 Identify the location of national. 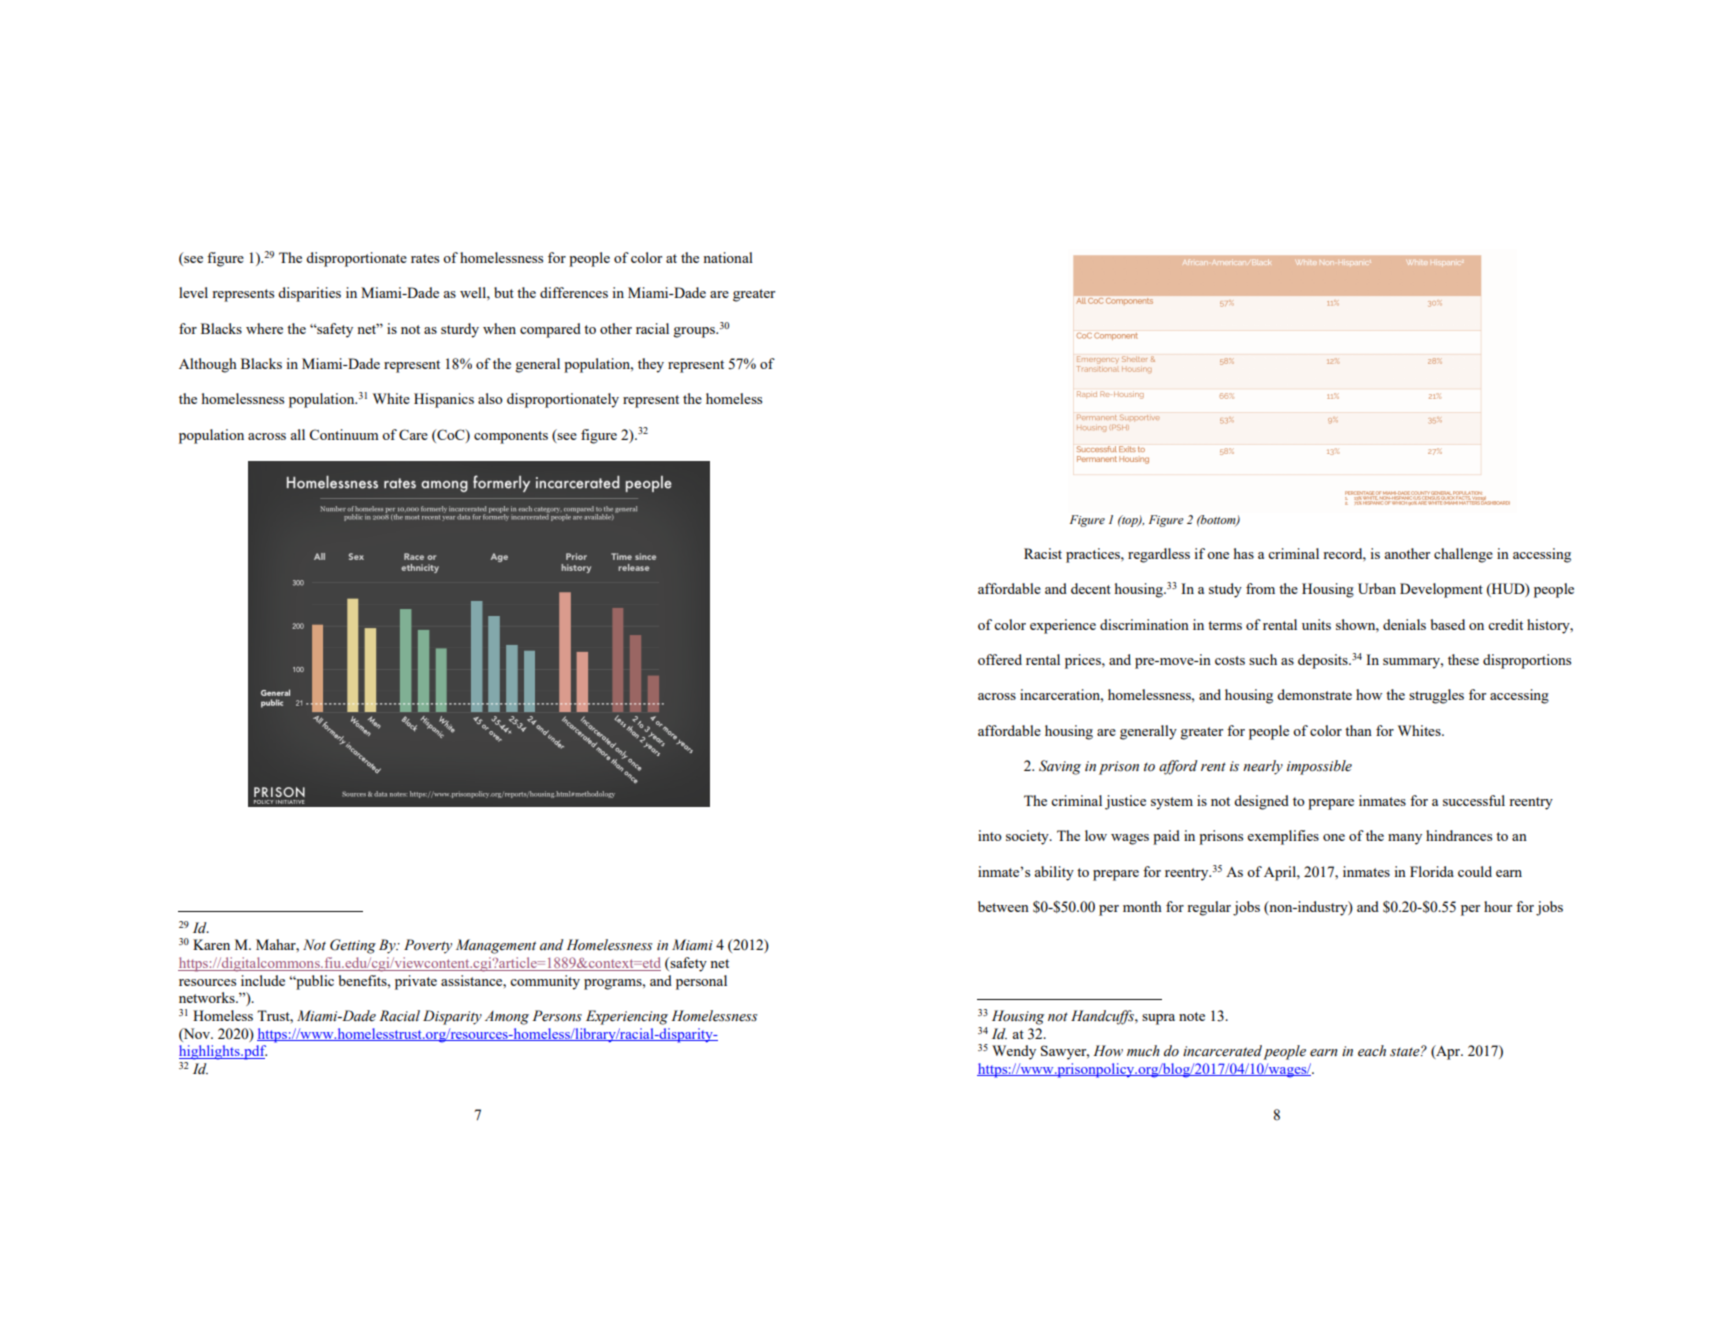
(728, 257).
